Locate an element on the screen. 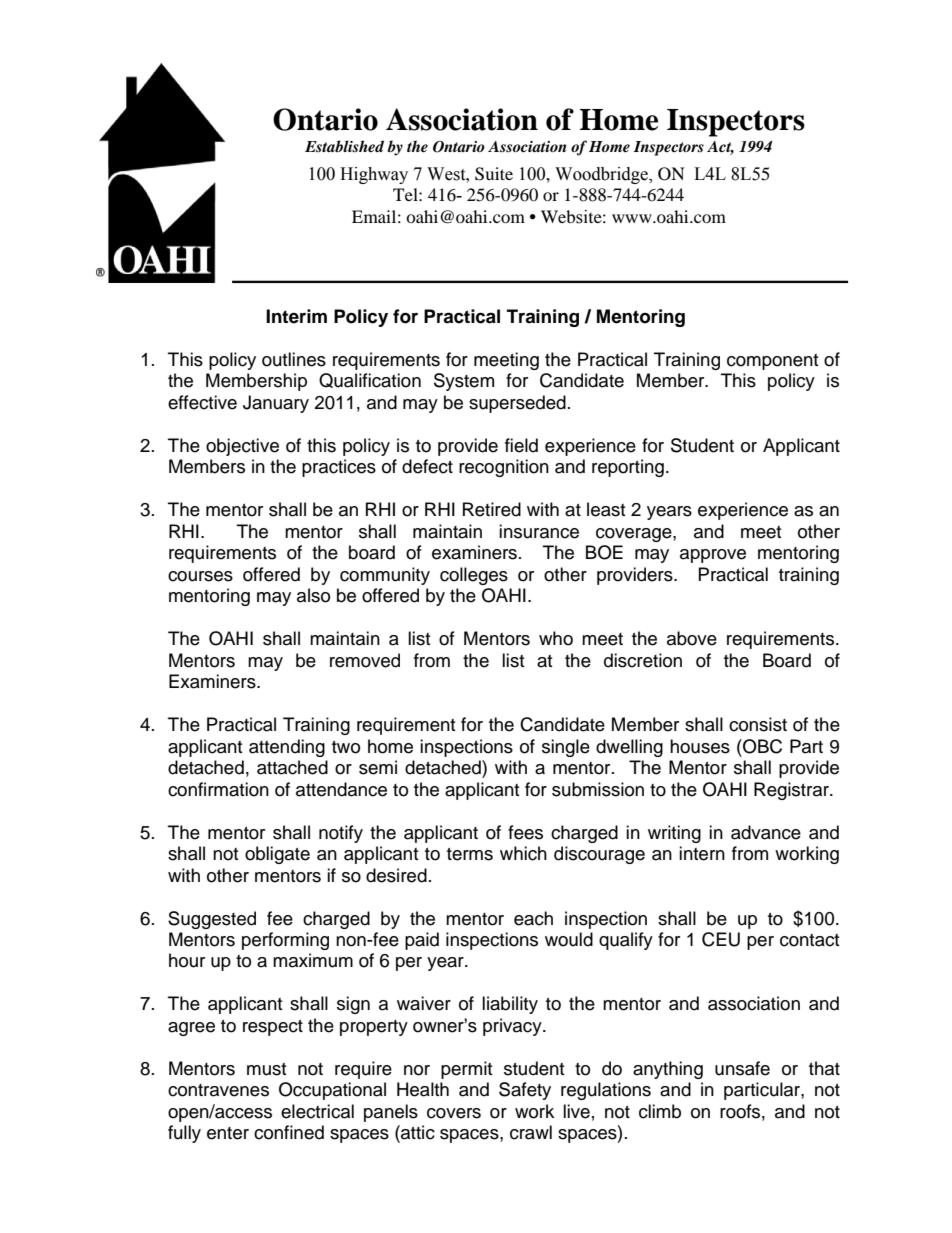 The width and height of the screenshot is (952, 1233). recognition is located at coordinates (504, 468).
